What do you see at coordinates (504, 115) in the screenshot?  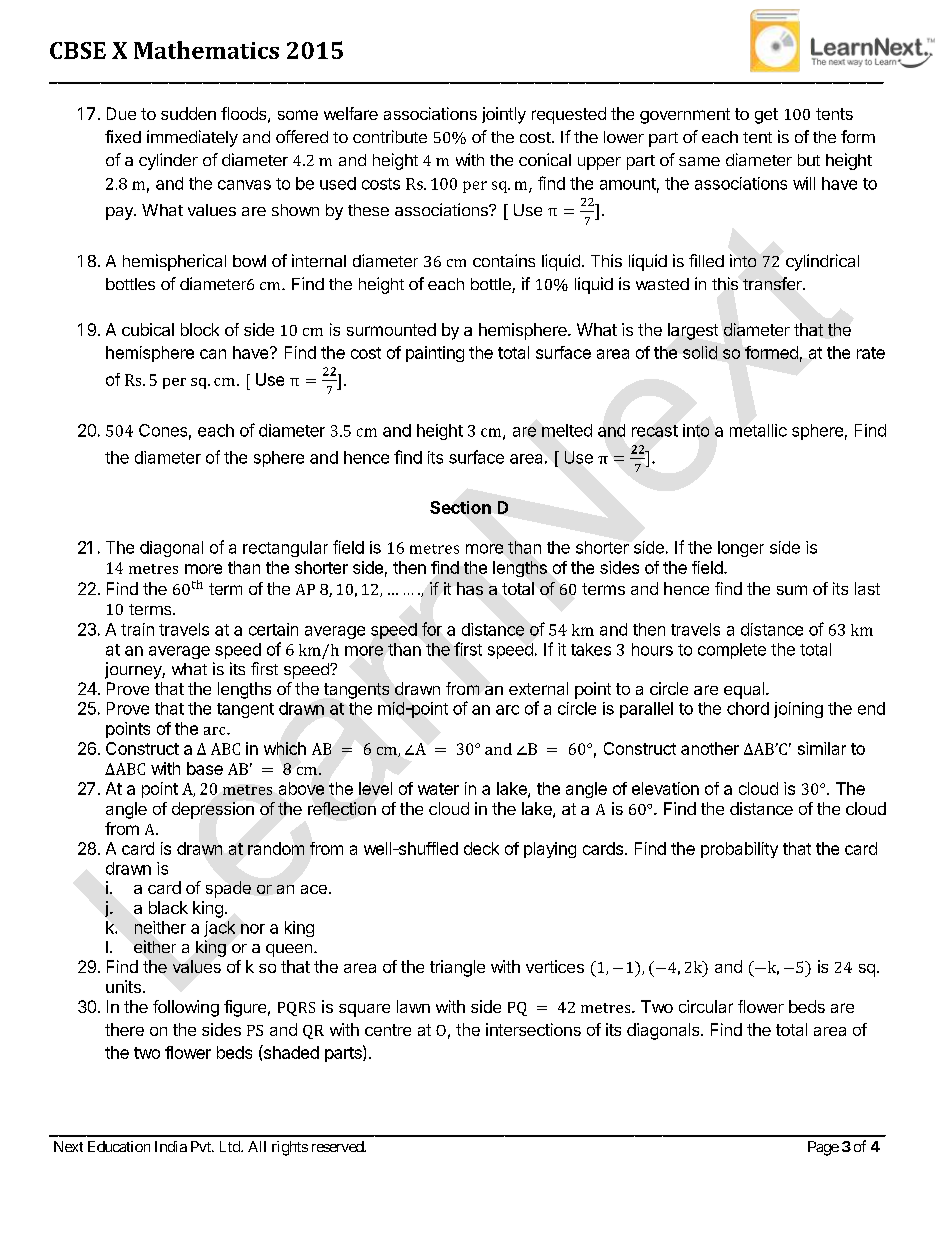 I see `jointly` at bounding box center [504, 115].
